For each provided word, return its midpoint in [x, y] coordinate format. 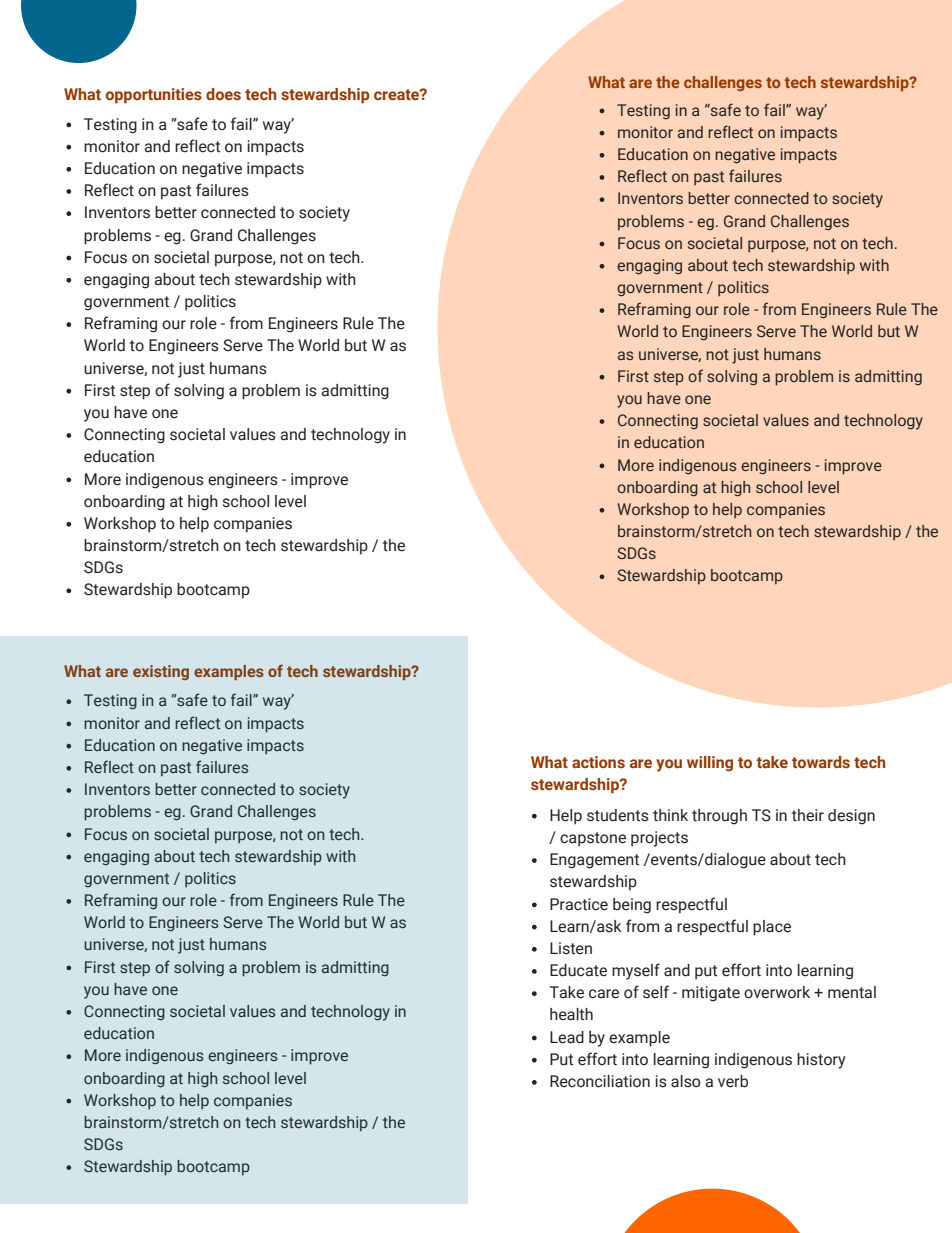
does [223, 94]
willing [710, 764]
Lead [567, 1037]
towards [821, 762]
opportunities [154, 96]
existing [161, 672]
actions [598, 762]
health [571, 1014]
